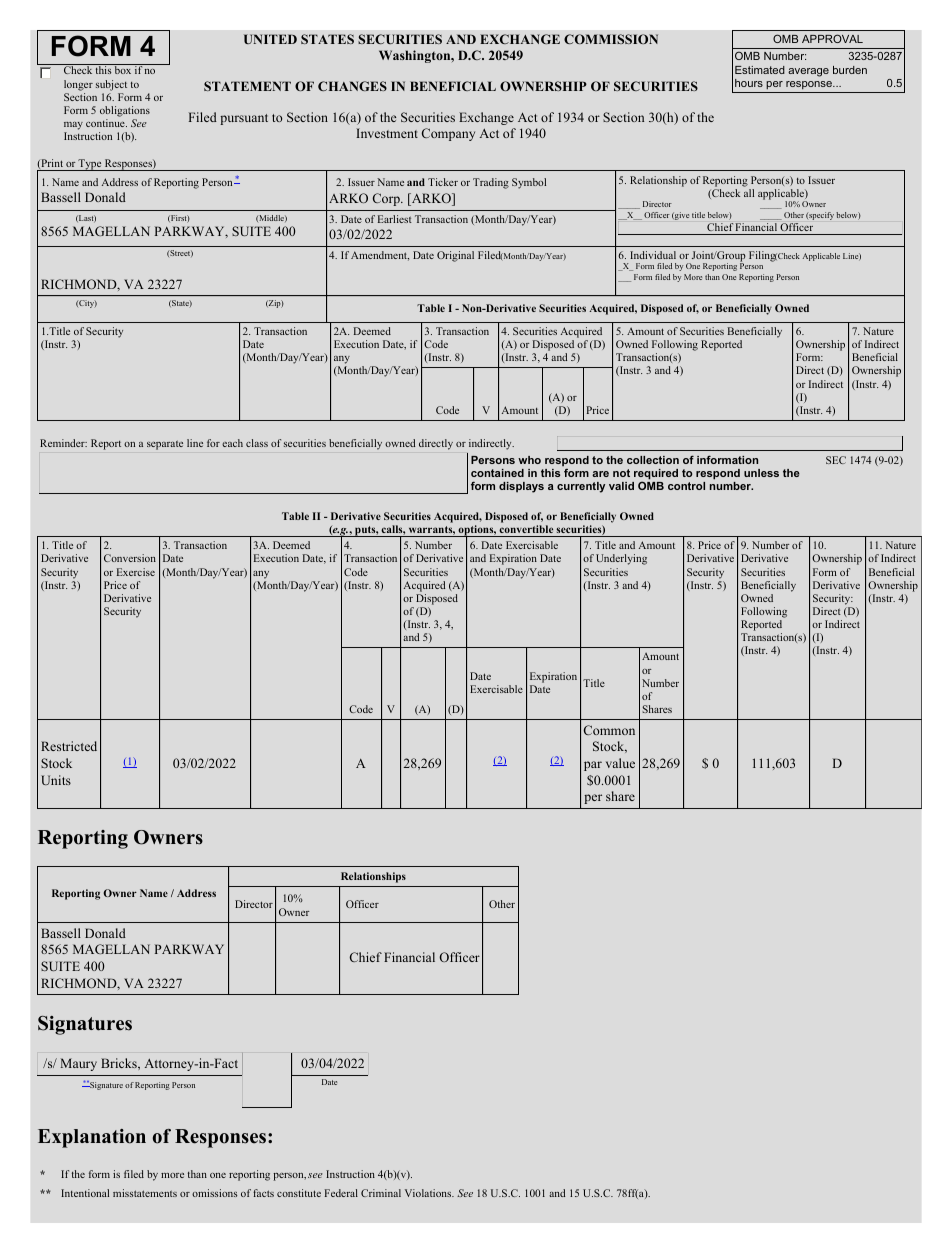  Describe the element at coordinates (381, 1193) in the document. I see `Criminal` at that location.
